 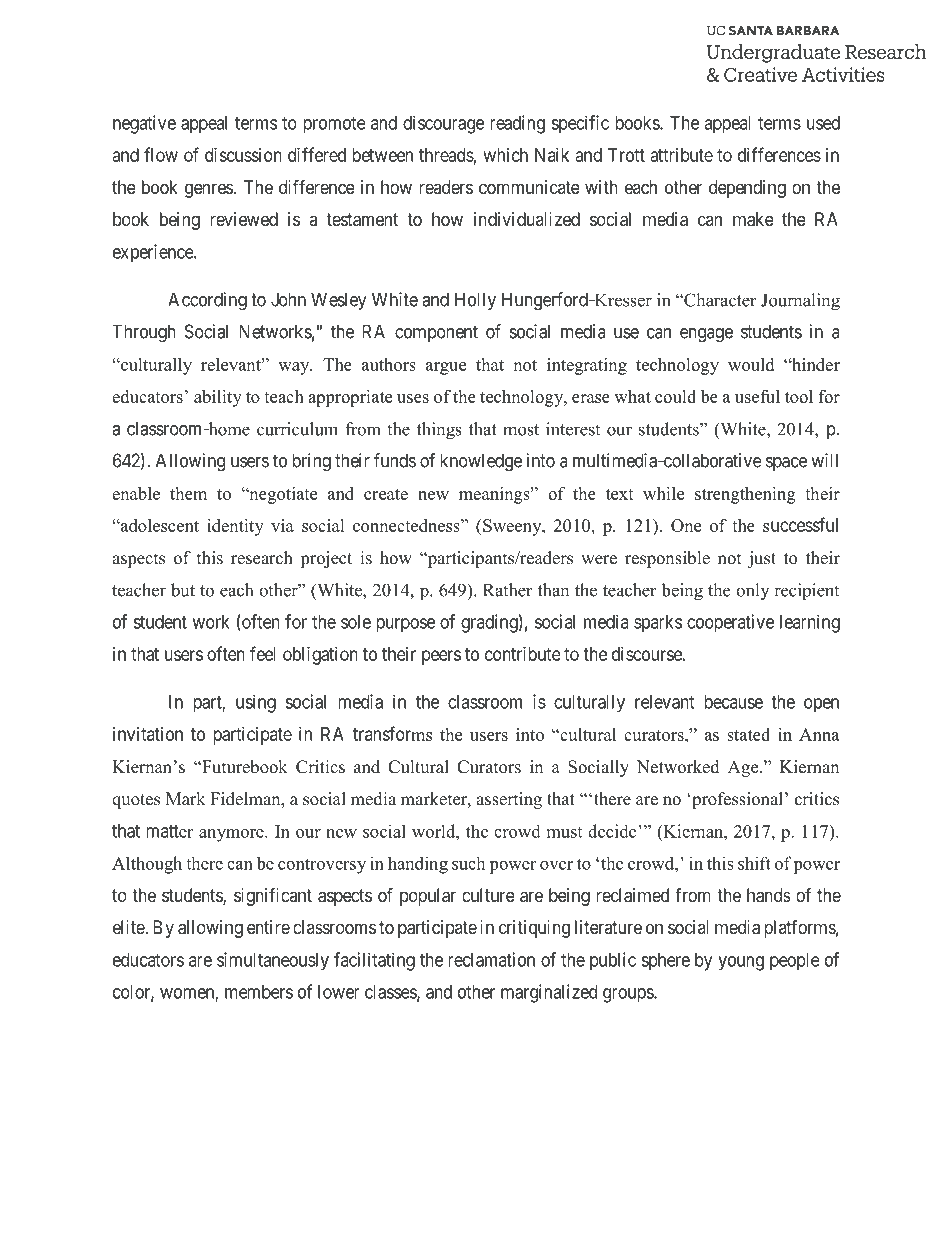 I want to click on them, so click(x=188, y=493).
